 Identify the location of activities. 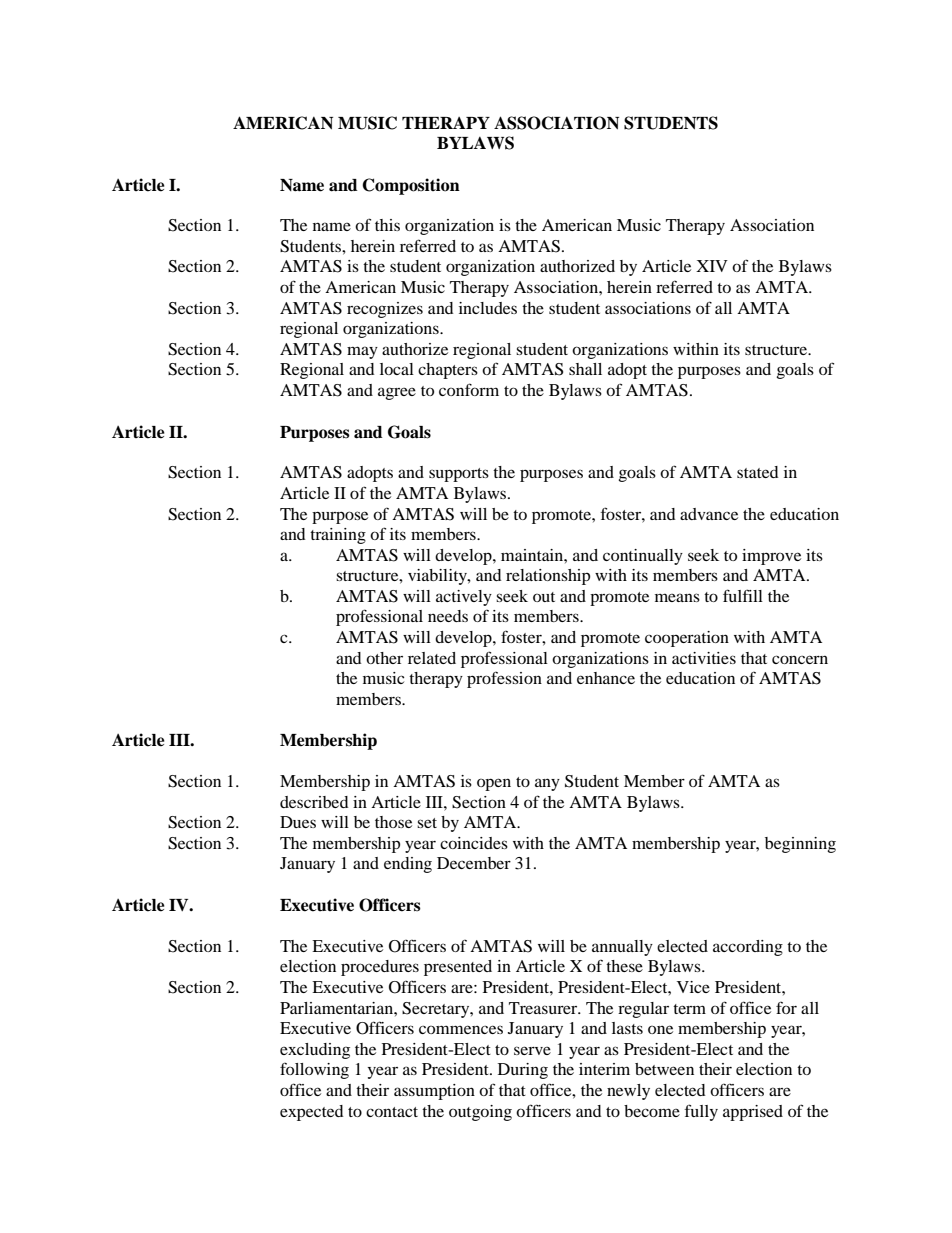
(704, 658).
